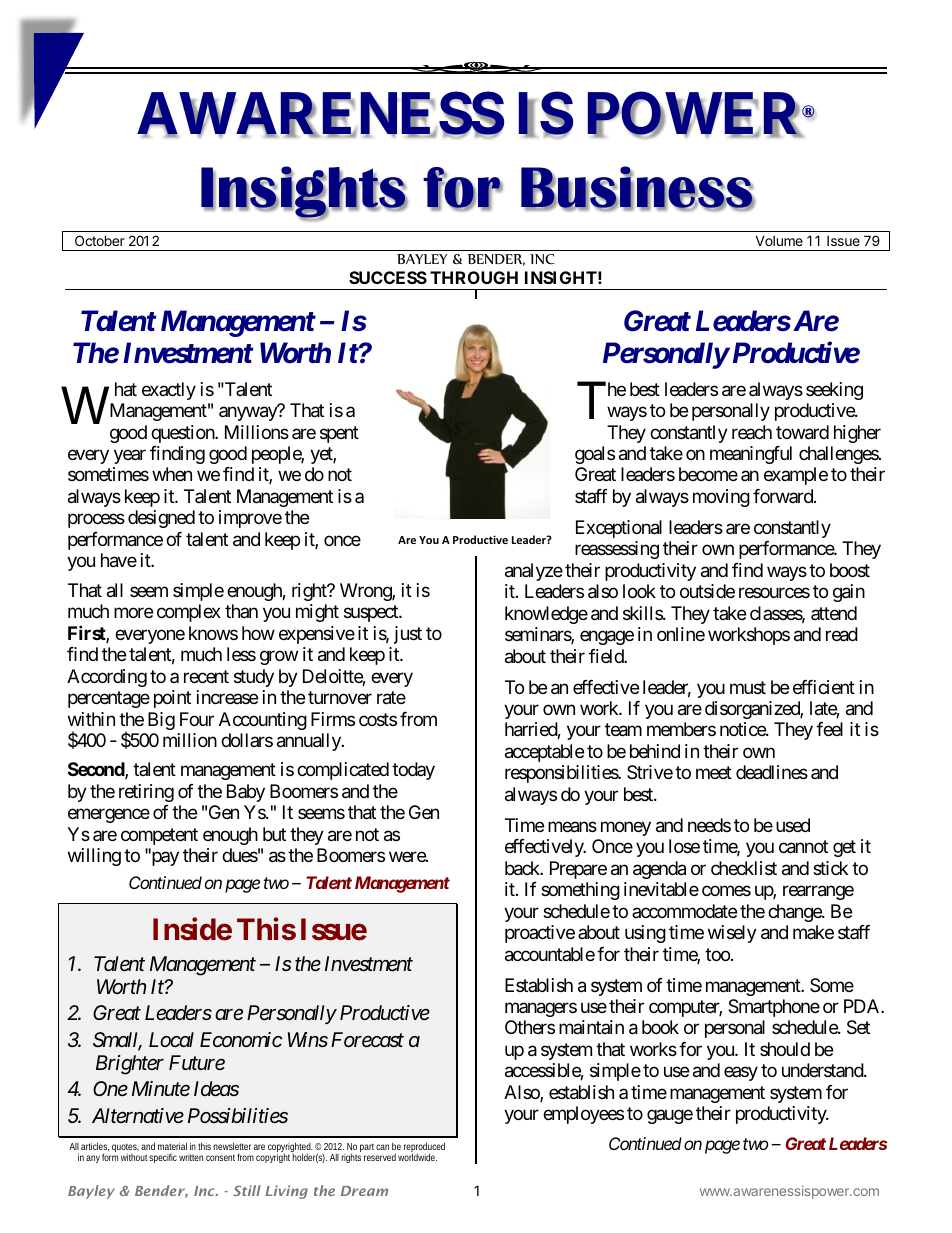 This image has height=1233, width=952. I want to click on reproduced, so click(424, 1148).
